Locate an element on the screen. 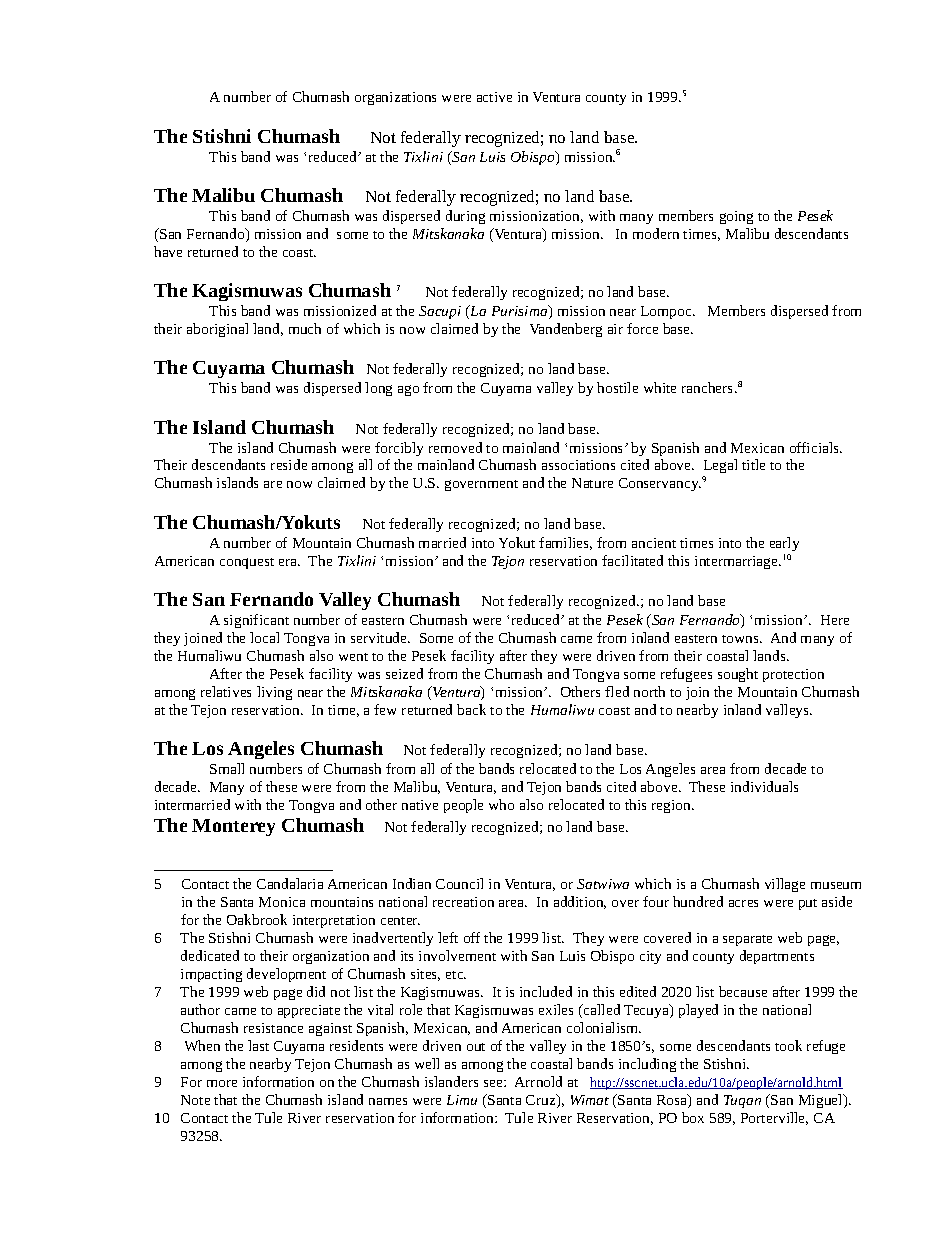 Image resolution: width=952 pixels, height=1233 pixels. going is located at coordinates (736, 217).
